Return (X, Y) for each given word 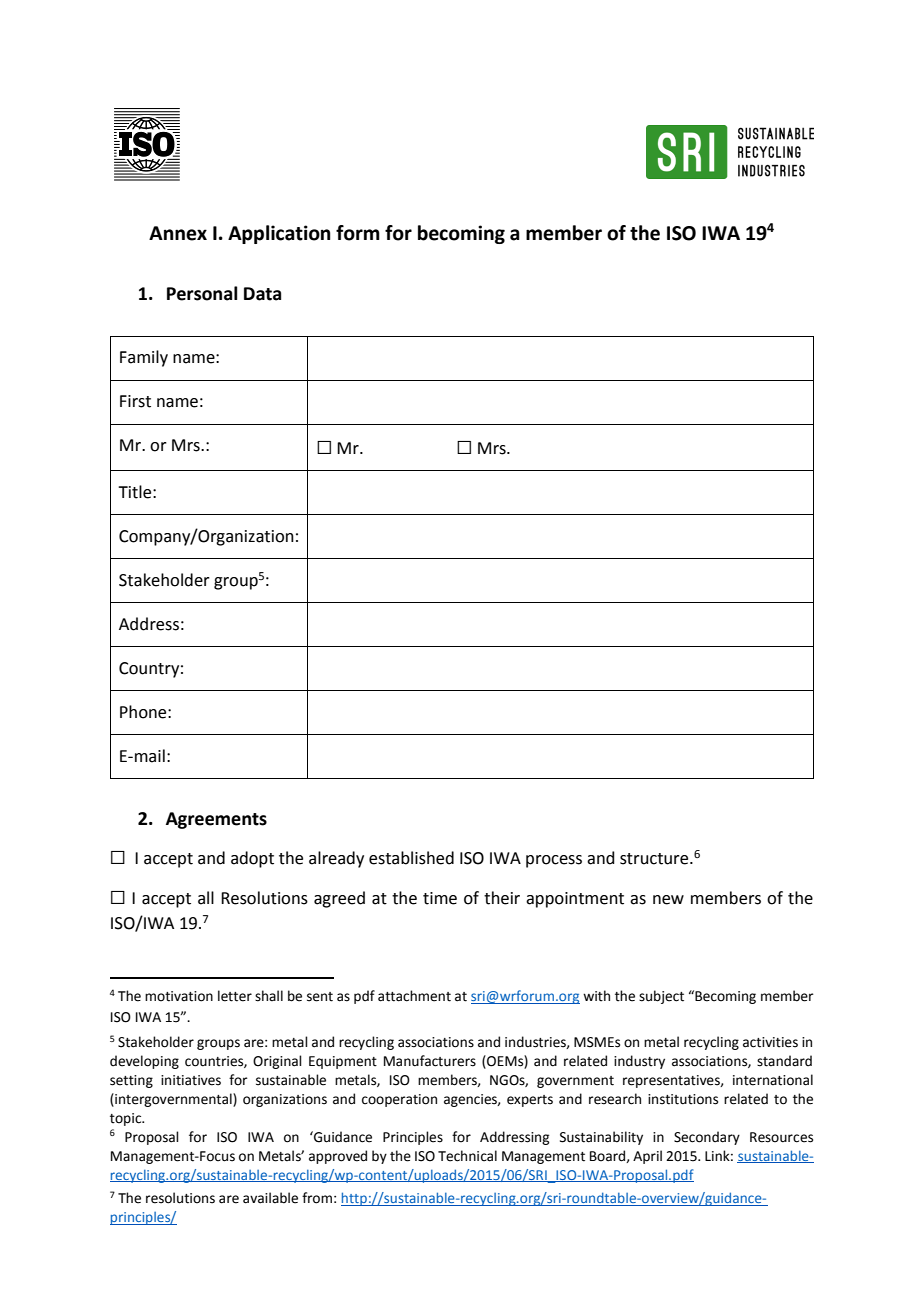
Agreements (216, 820)
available (270, 1198)
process (554, 861)
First (135, 401)
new (668, 900)
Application (279, 234)
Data (262, 294)
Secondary (707, 1138)
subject (661, 997)
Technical (467, 1156)
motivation (179, 996)
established (411, 858)
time (440, 898)
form (358, 233)
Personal (202, 293)
